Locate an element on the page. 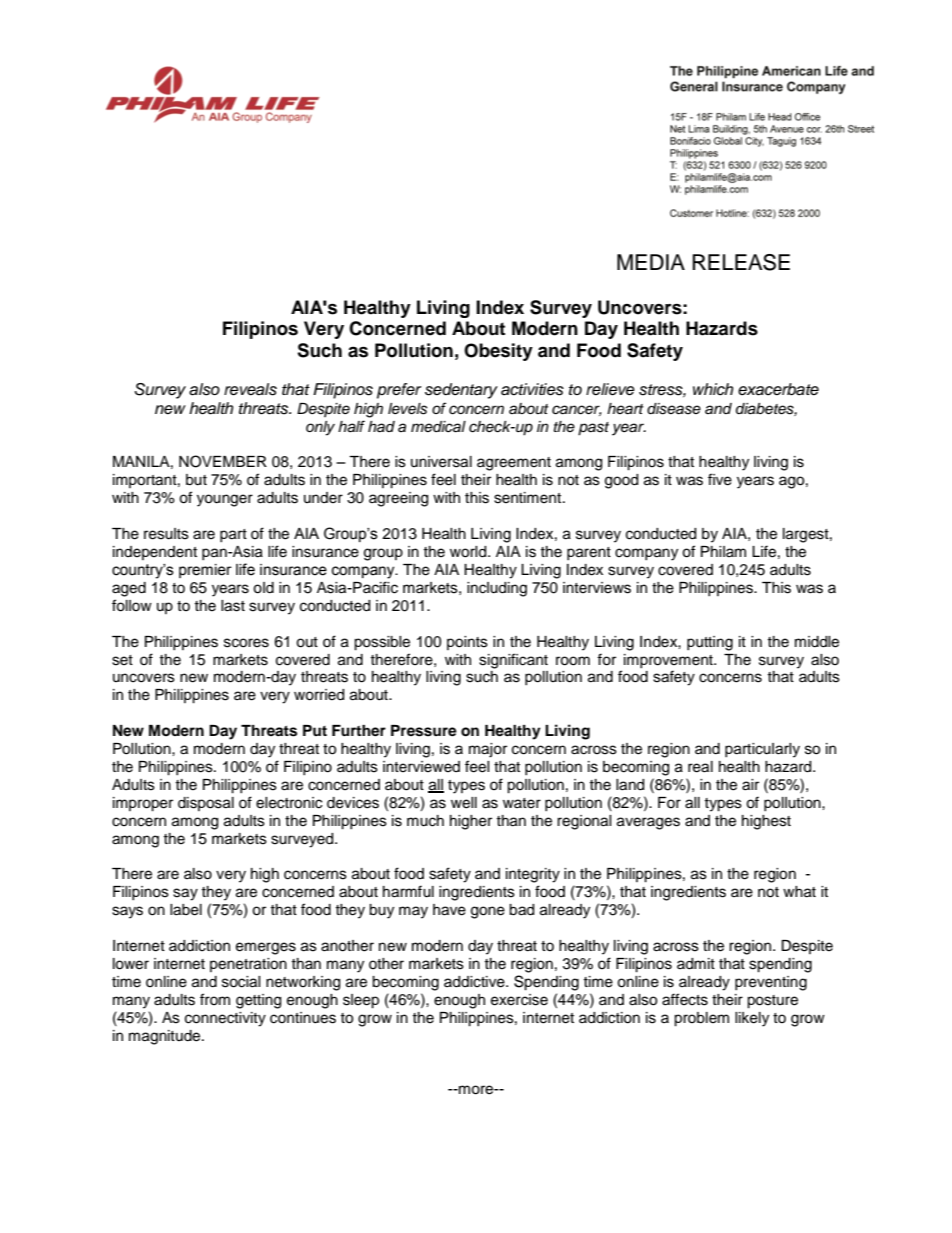 The image size is (952, 1233). Obesity is located at coordinates (498, 352).
